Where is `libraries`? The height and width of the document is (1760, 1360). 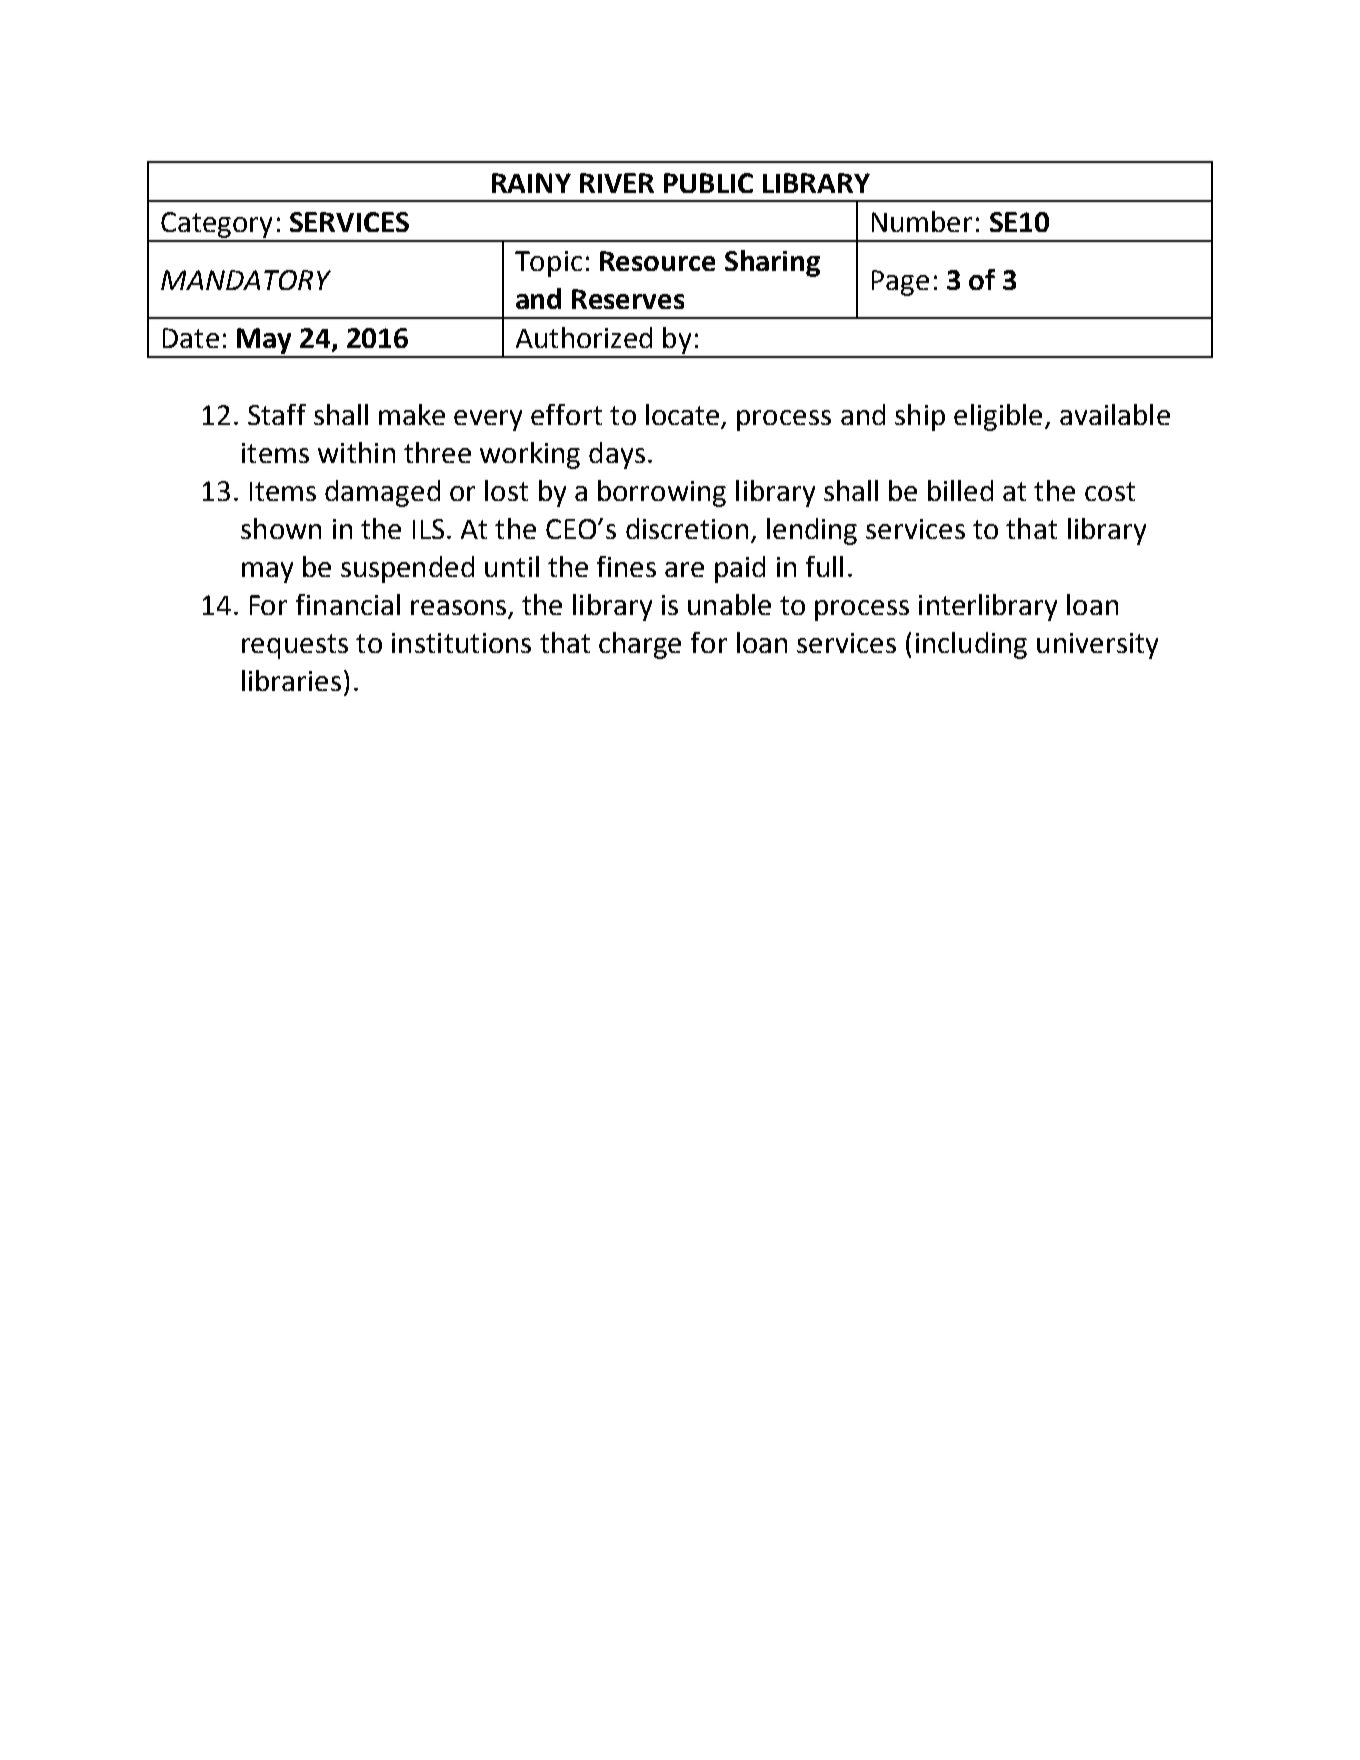
libraries is located at coordinates (291, 680).
